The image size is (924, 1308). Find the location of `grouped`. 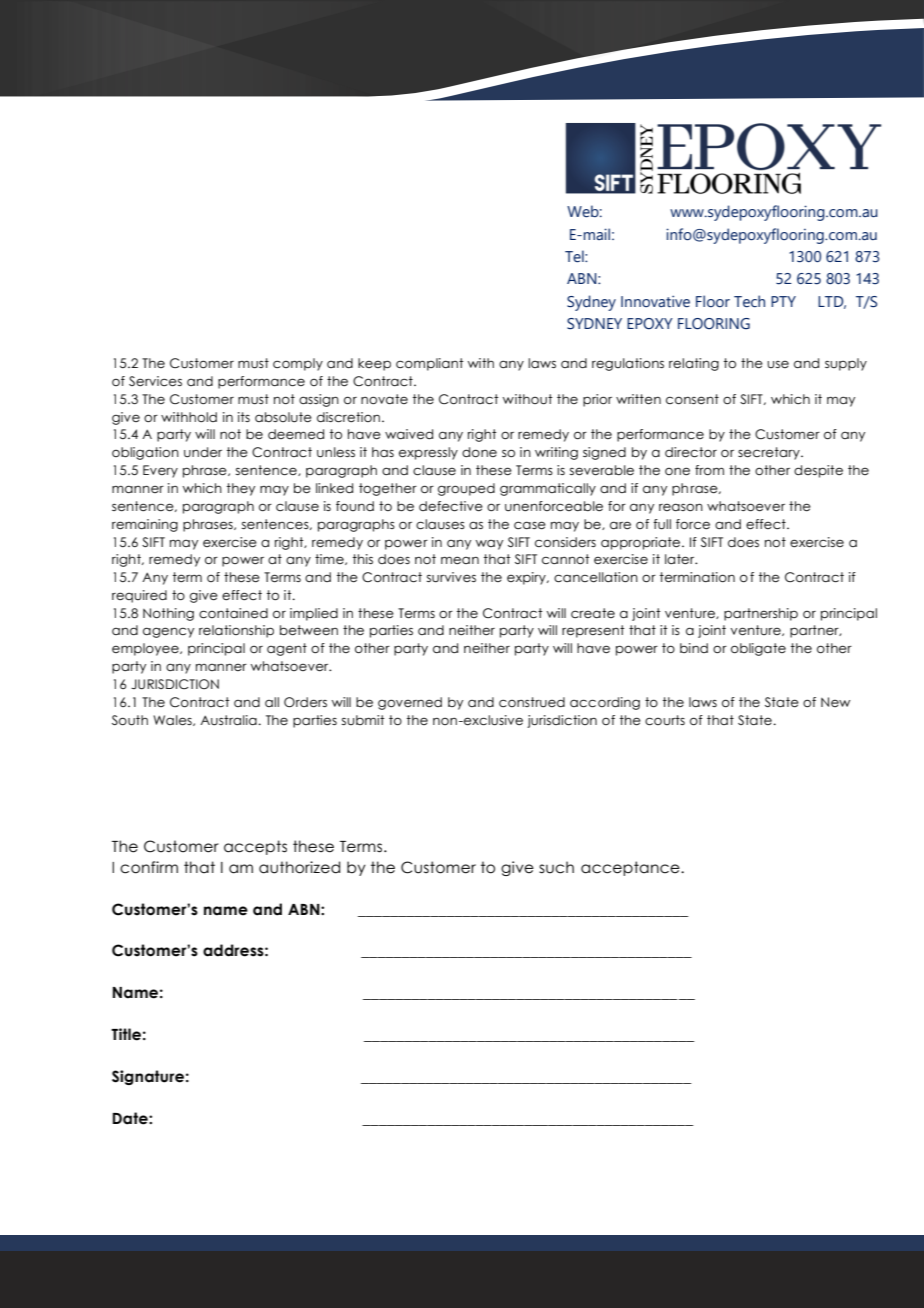

grouped is located at coordinates (466, 489).
